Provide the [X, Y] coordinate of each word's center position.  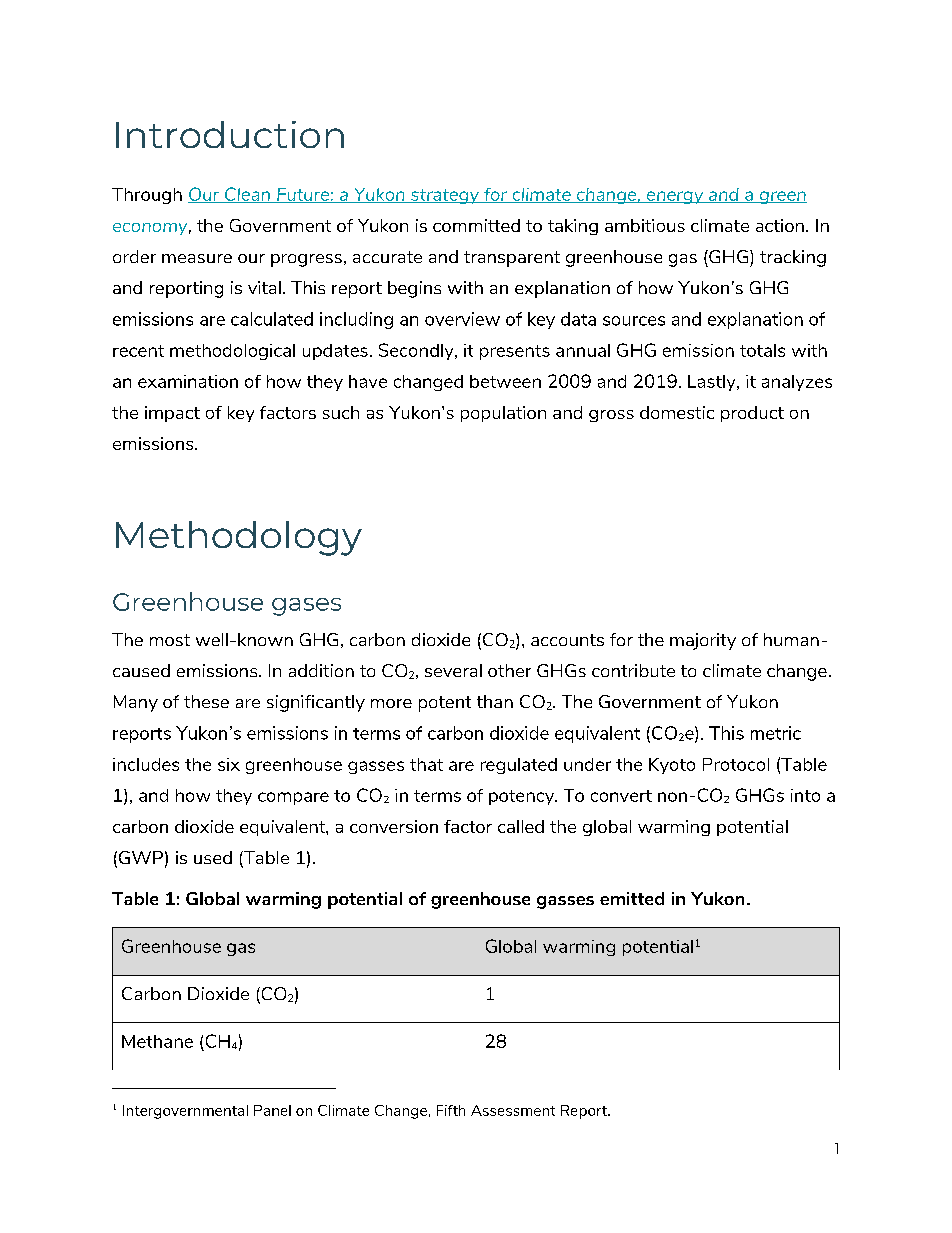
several [453, 670]
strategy [445, 196]
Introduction [230, 134]
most [170, 640]
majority [703, 641]
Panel [272, 1110]
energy [675, 197]
